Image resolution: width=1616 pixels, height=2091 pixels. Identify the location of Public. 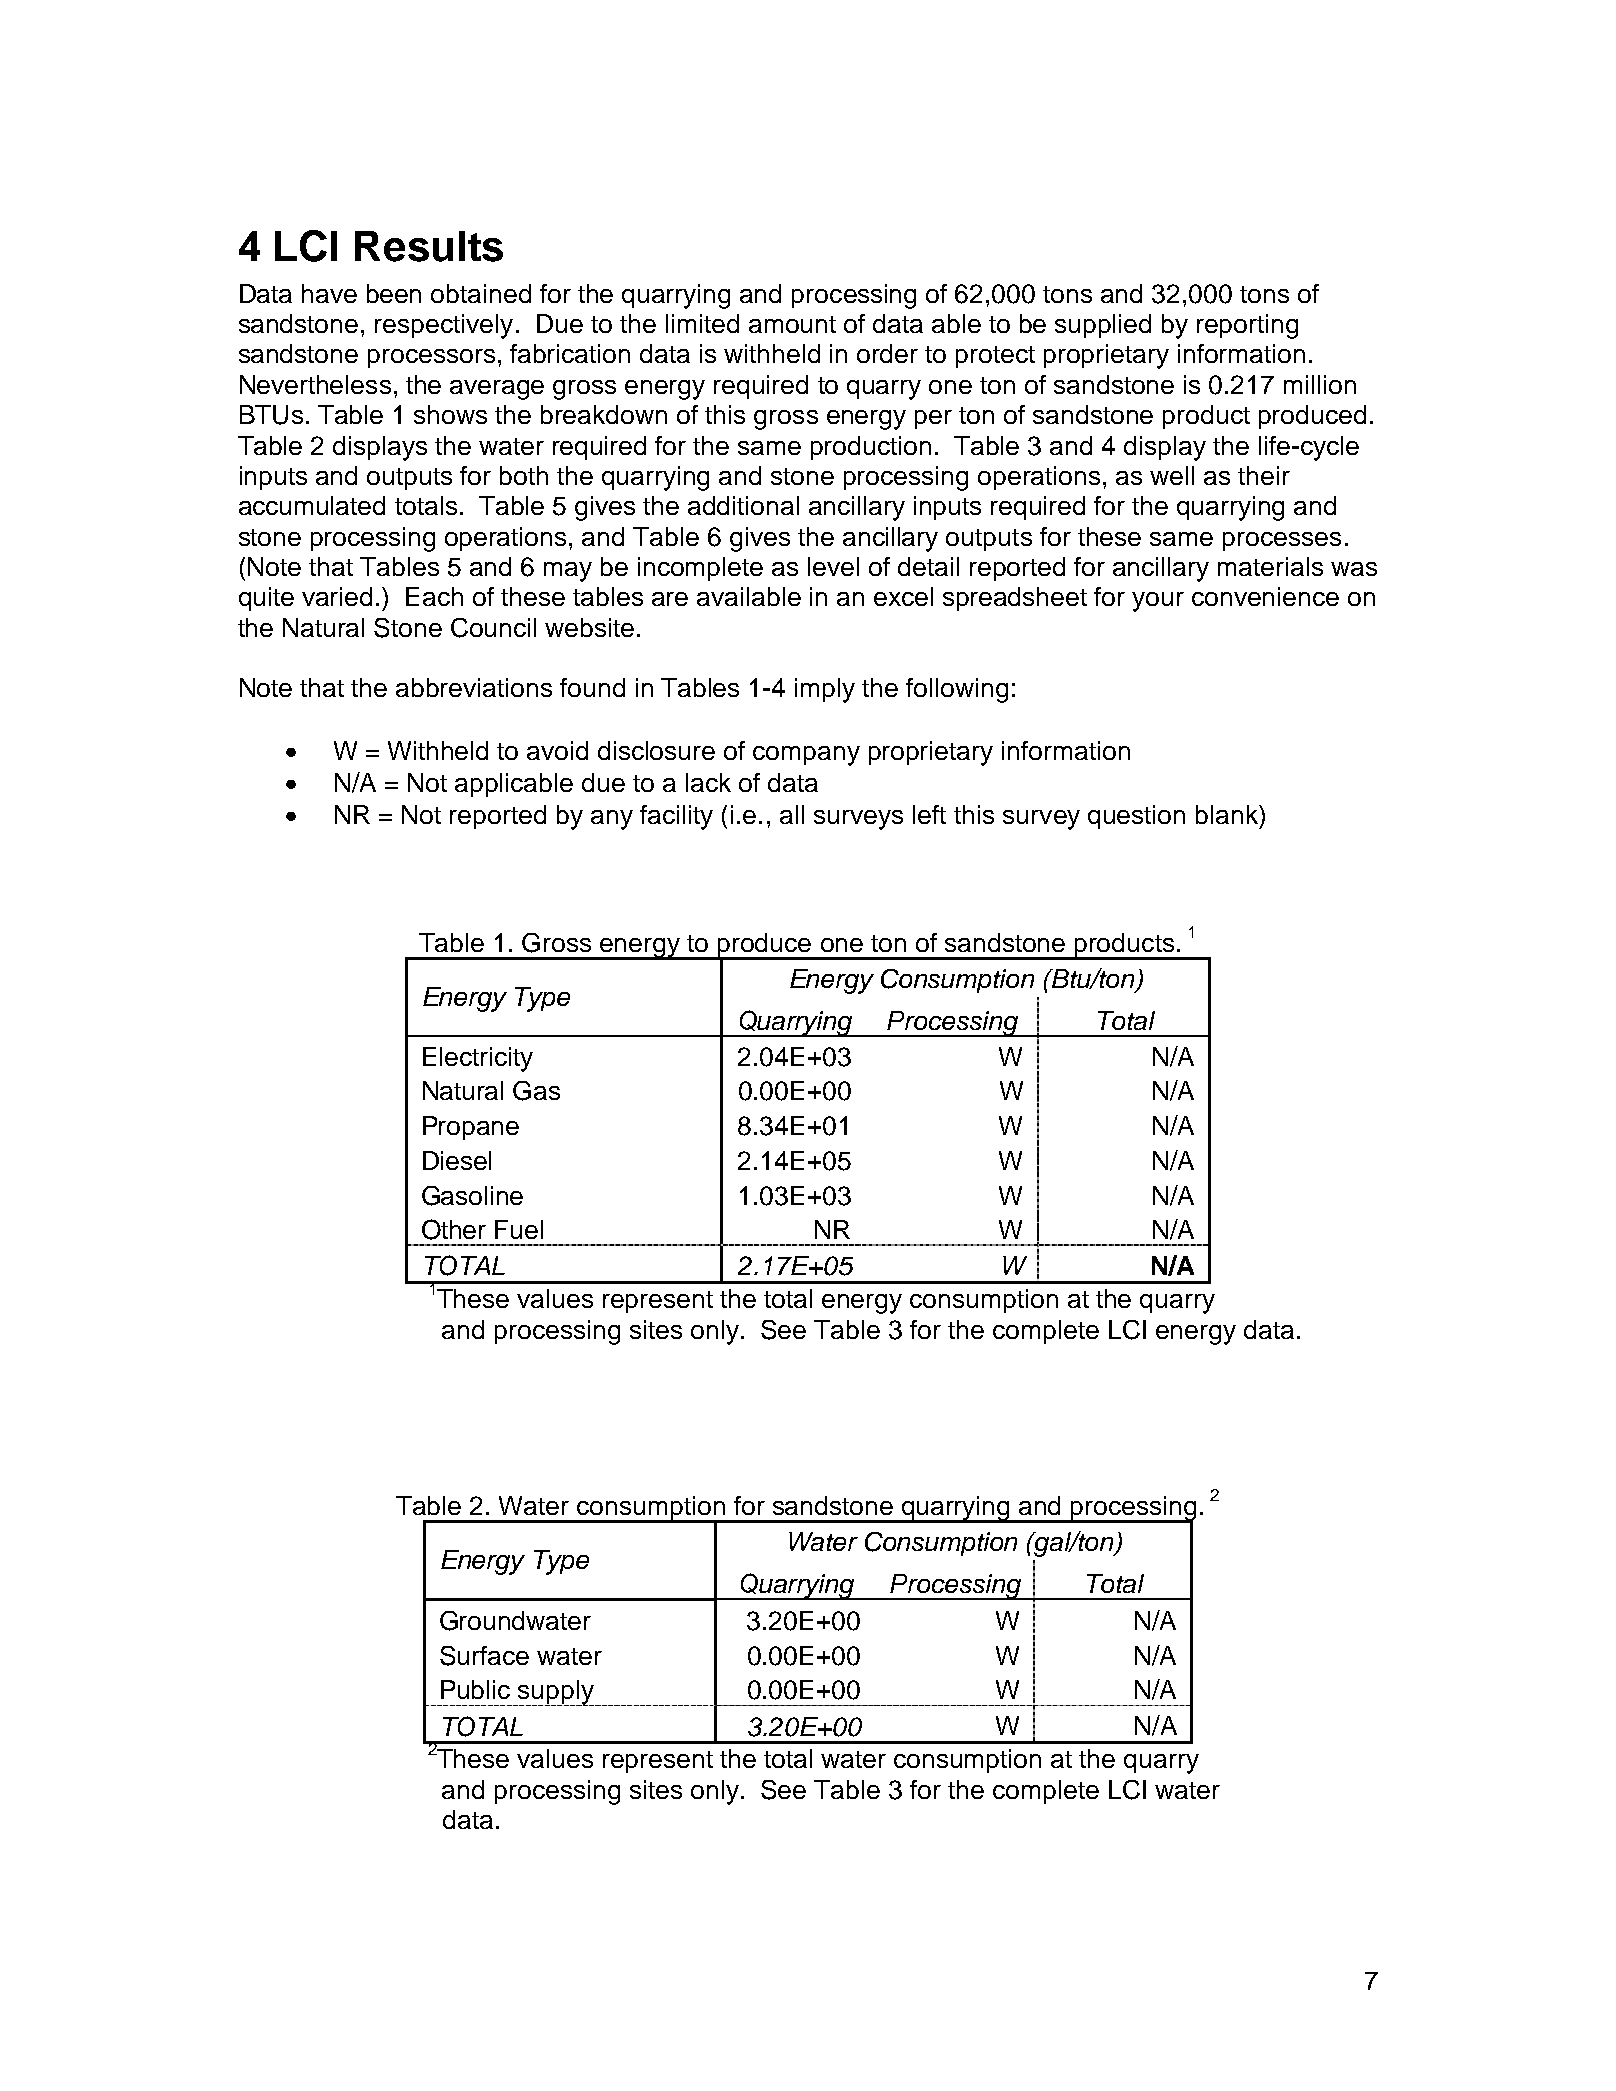
(475, 1689).
